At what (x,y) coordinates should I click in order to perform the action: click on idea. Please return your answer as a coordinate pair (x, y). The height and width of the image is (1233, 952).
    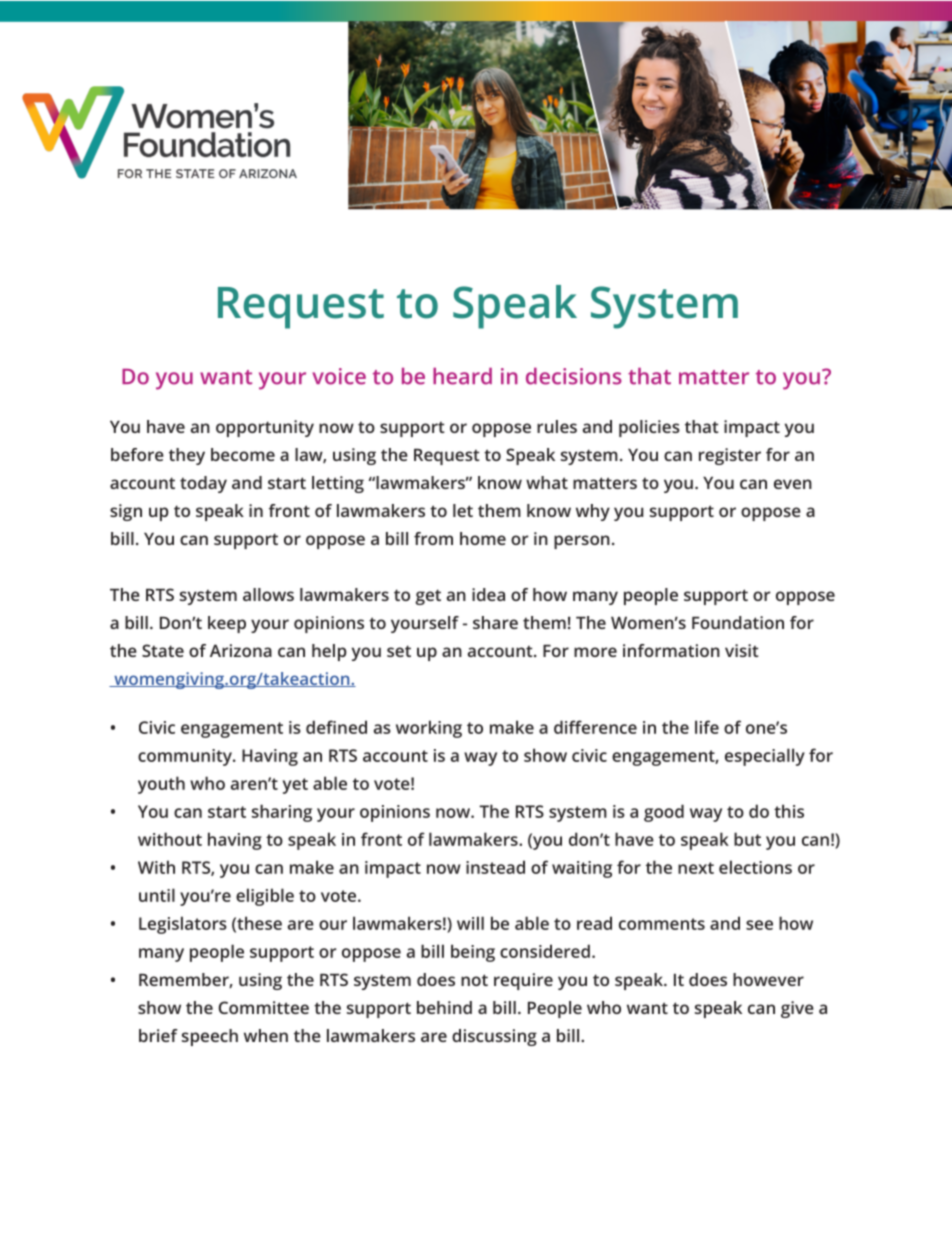
    Looking at the image, I should click on (488, 594).
